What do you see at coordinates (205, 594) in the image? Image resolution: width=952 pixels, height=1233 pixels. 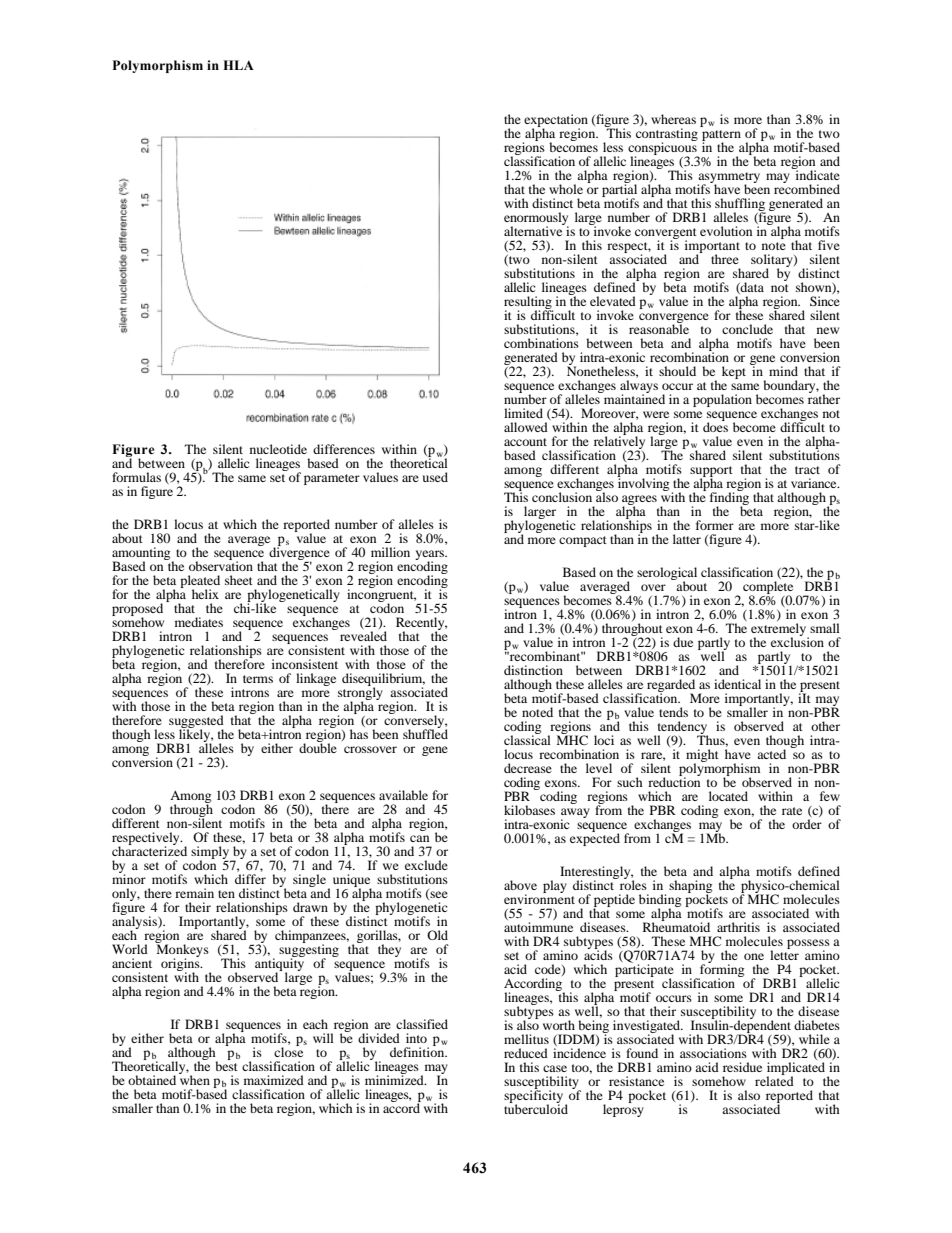 I see `helix` at bounding box center [205, 594].
